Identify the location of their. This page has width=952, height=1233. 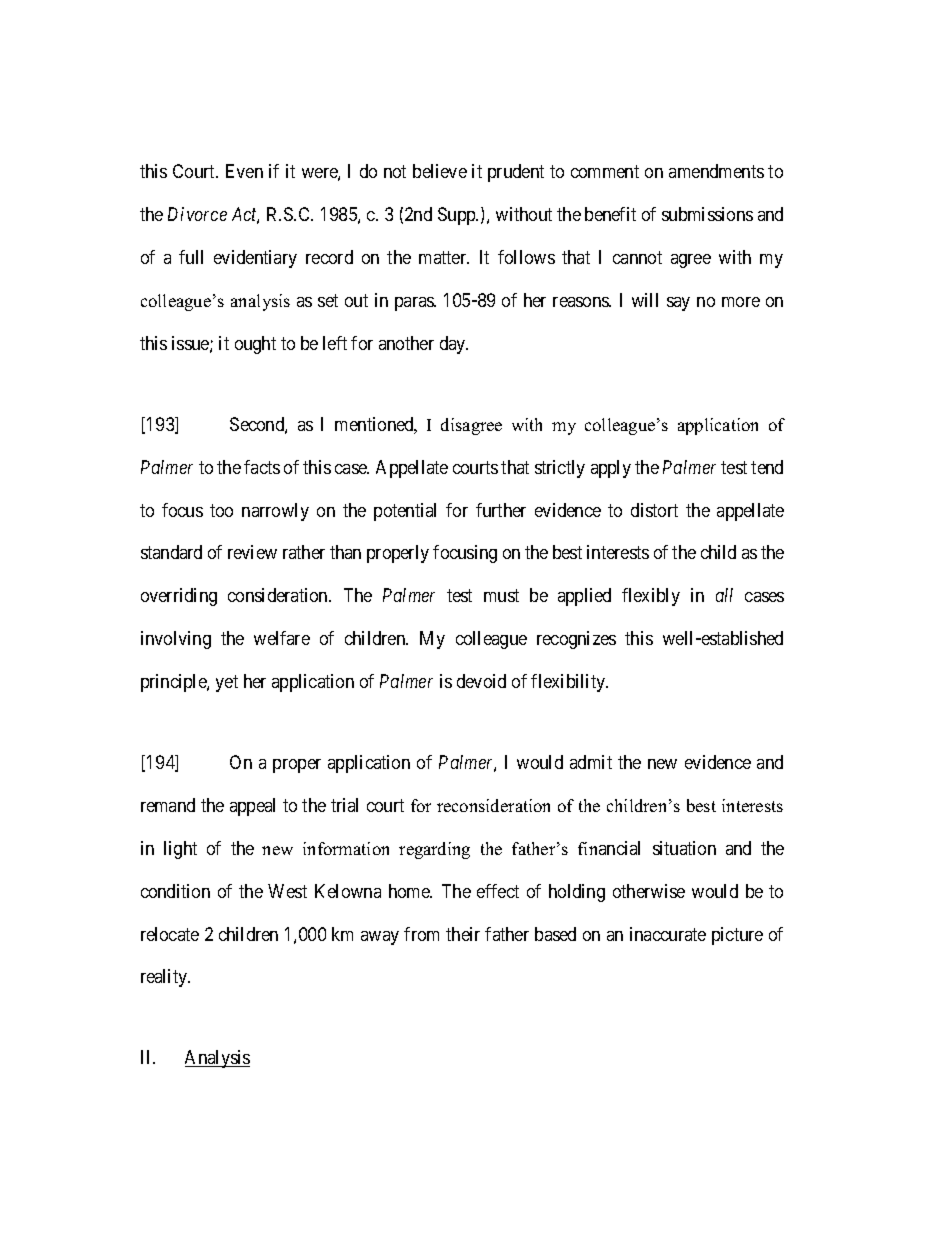
(463, 934).
